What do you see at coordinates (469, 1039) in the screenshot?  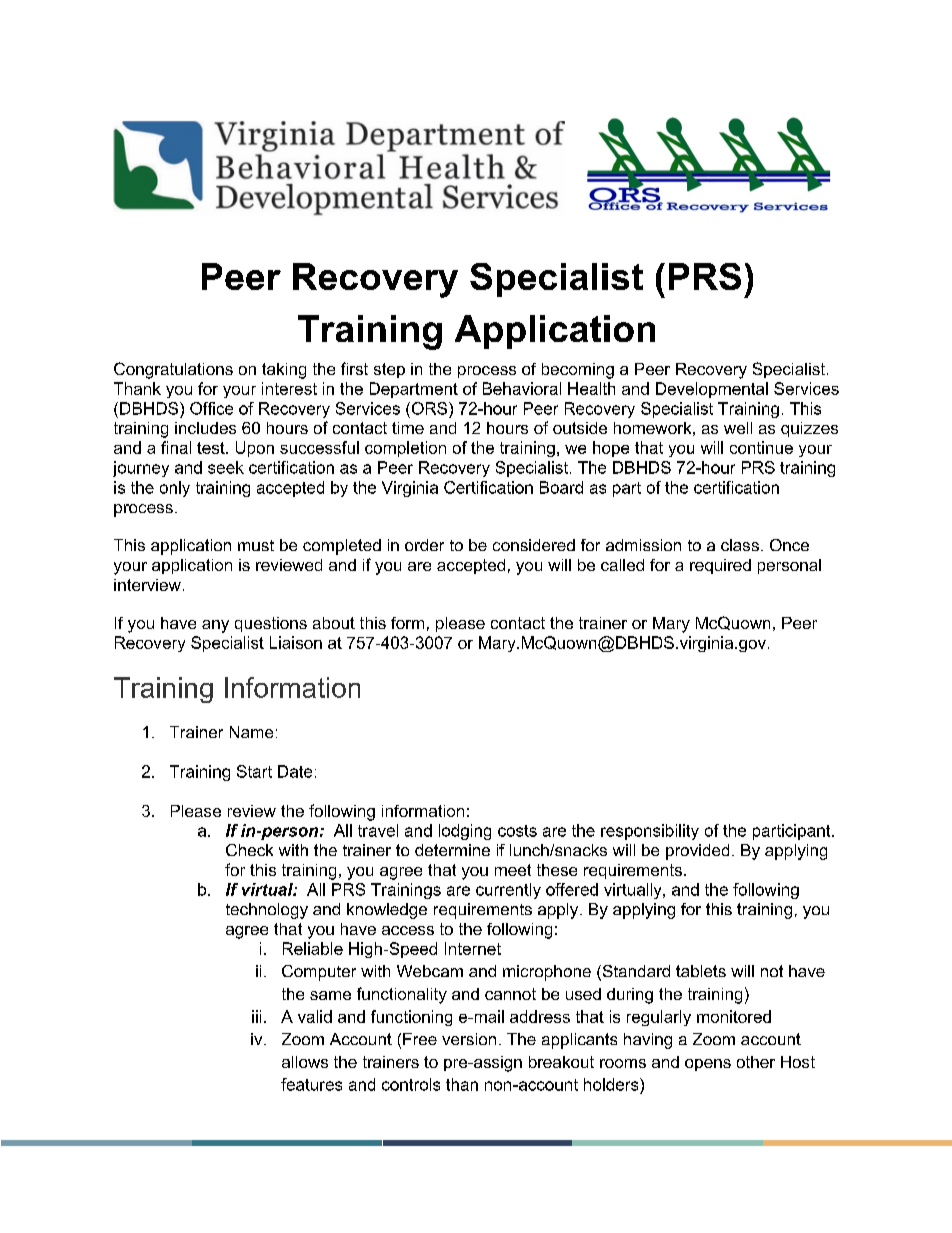 I see `version` at bounding box center [469, 1039].
